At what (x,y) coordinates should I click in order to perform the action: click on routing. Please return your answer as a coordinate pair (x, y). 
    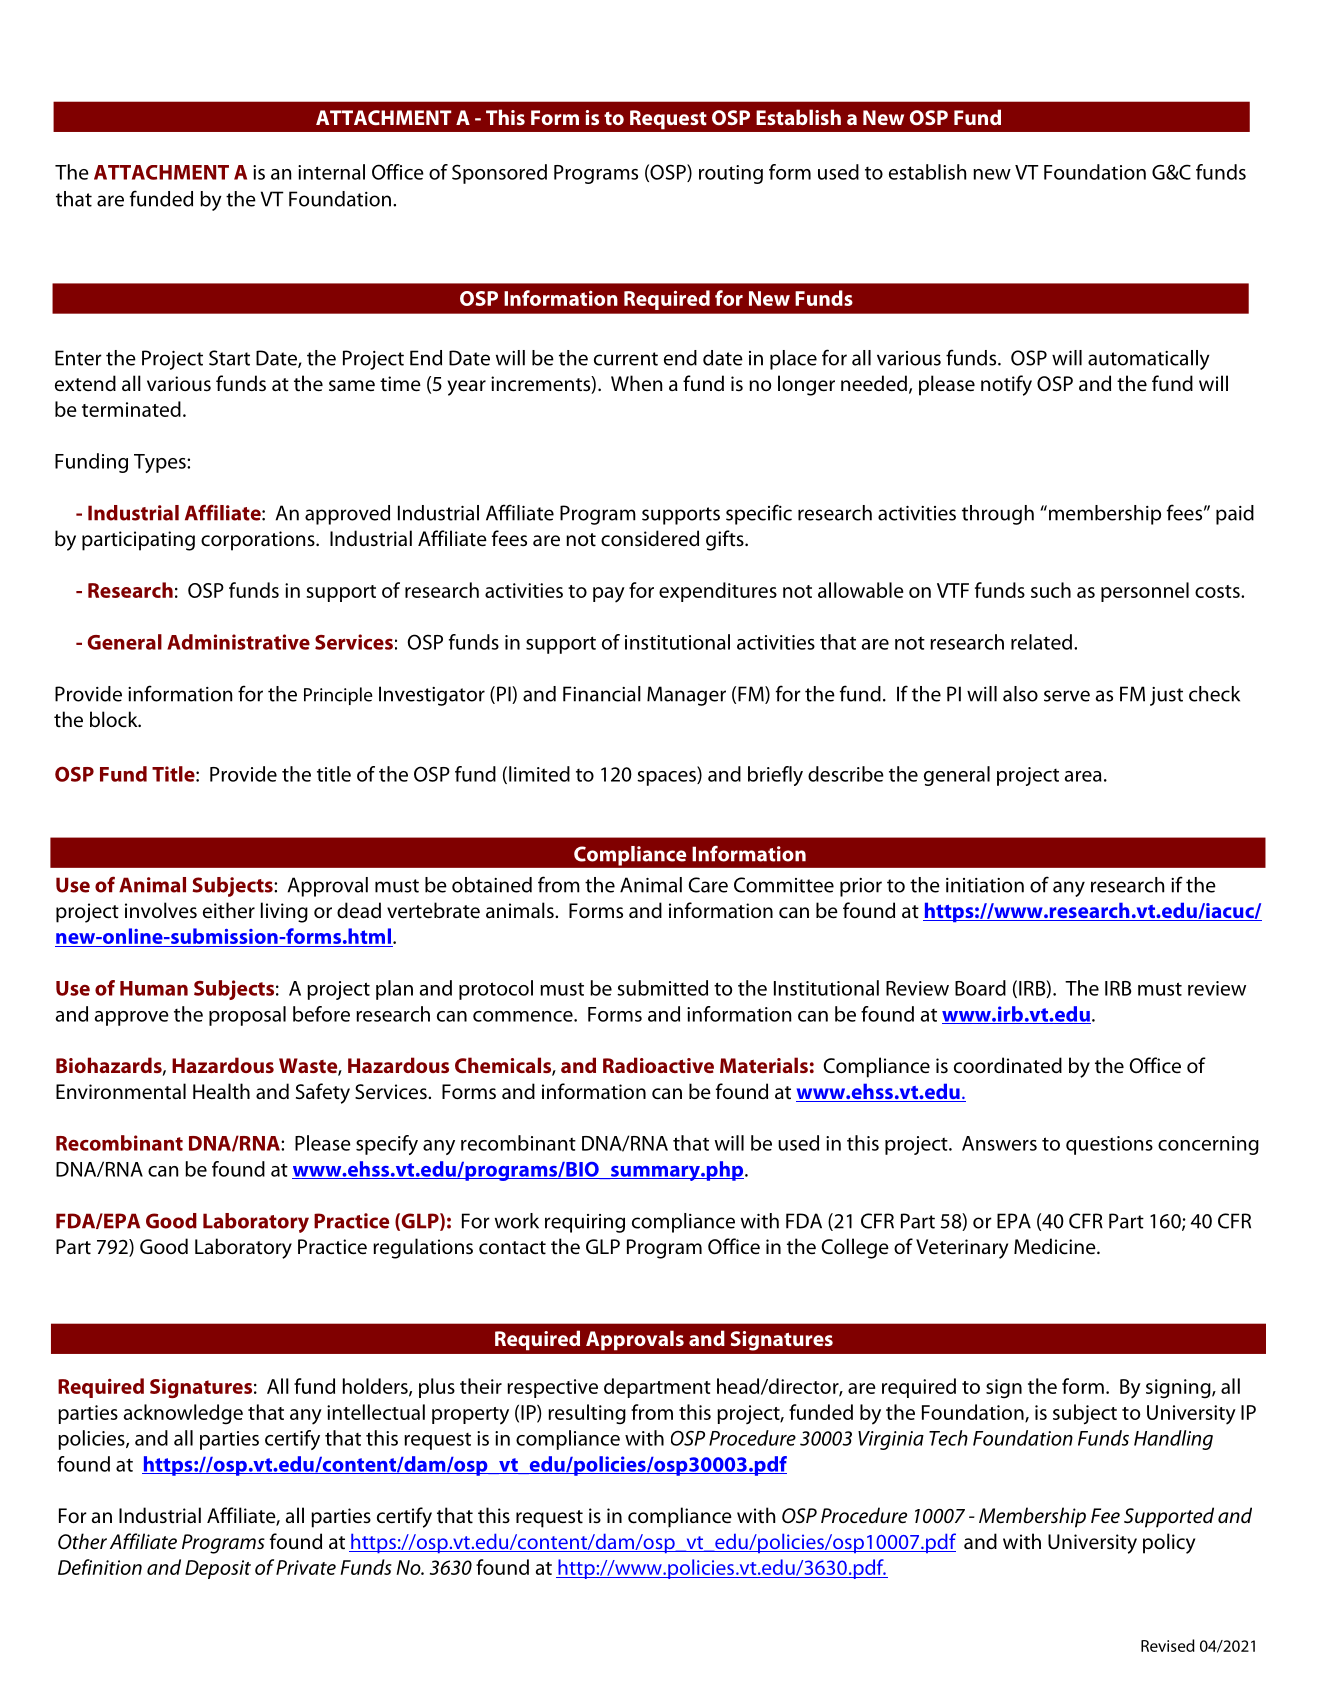
    Looking at the image, I should click on (731, 174).
